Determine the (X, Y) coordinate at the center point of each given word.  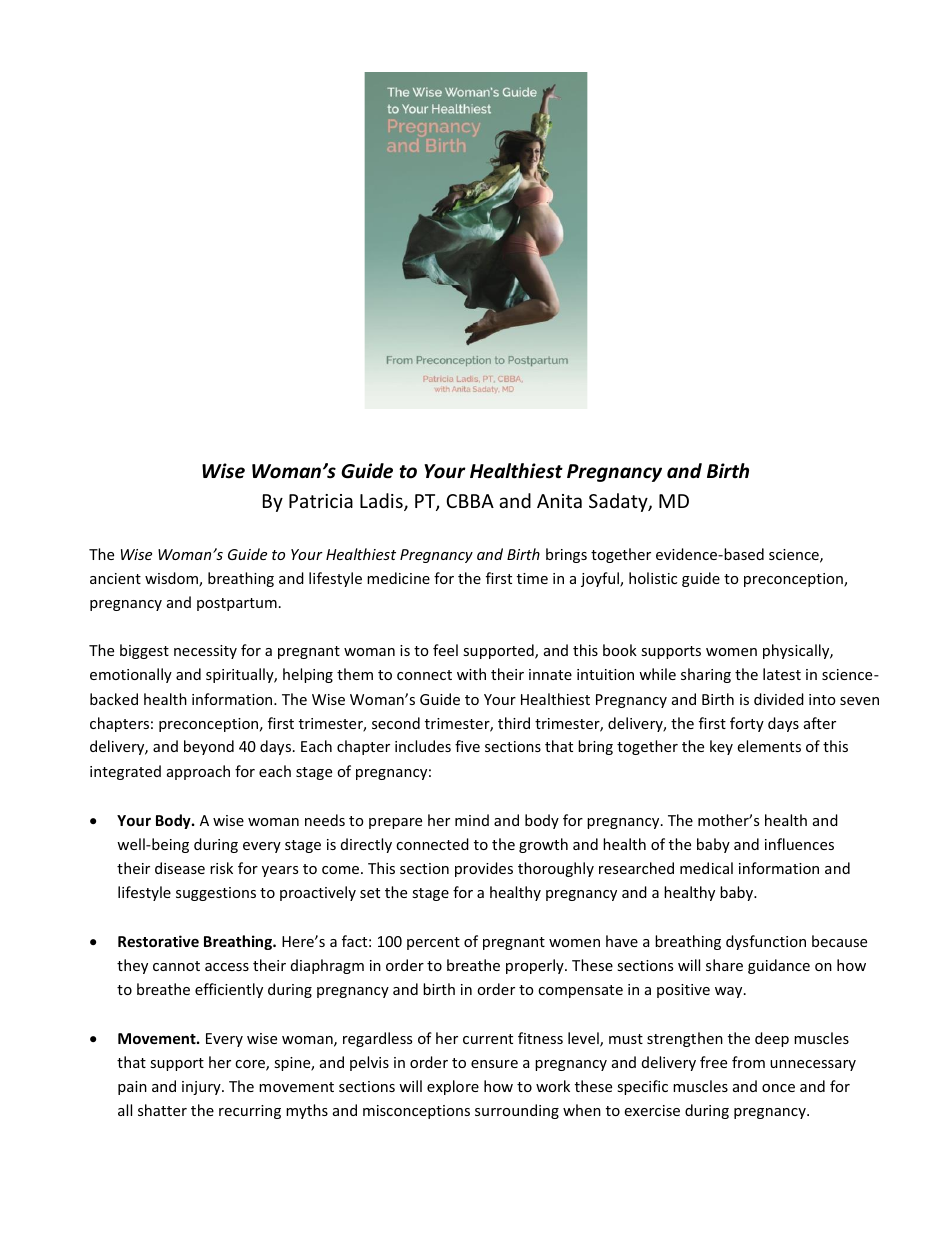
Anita (559, 501)
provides (484, 869)
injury (202, 1088)
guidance (779, 966)
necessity (205, 652)
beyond (209, 747)
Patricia (321, 501)
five (467, 746)
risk (221, 868)
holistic (653, 578)
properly (536, 966)
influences (799, 844)
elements (769, 746)
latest (782, 674)
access (227, 967)
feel (445, 650)
